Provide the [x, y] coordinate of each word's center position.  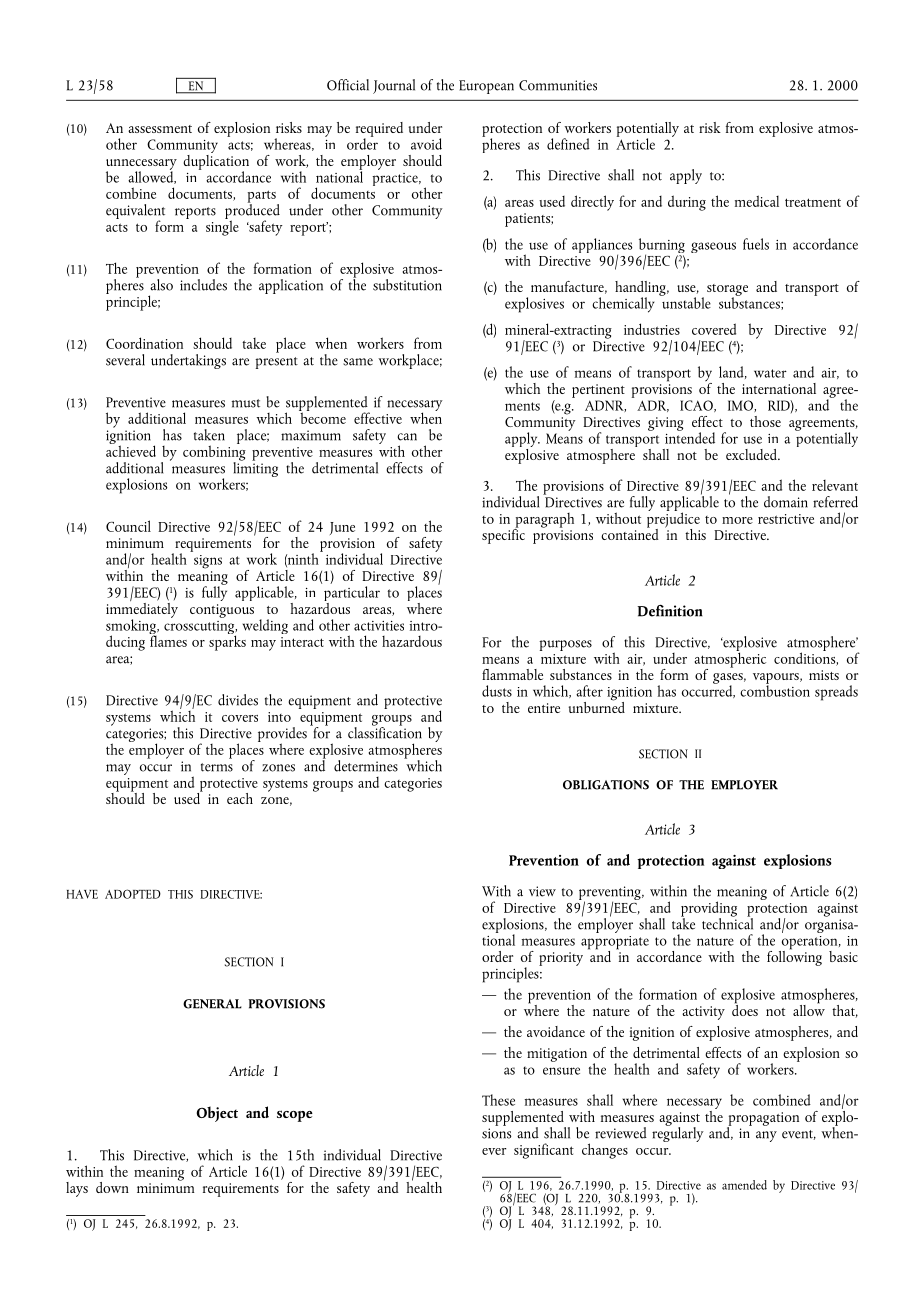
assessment [160, 129]
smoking [132, 628]
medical [757, 201]
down [112, 1187]
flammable [512, 674]
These [498, 1100]
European [486, 87]
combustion [775, 690]
